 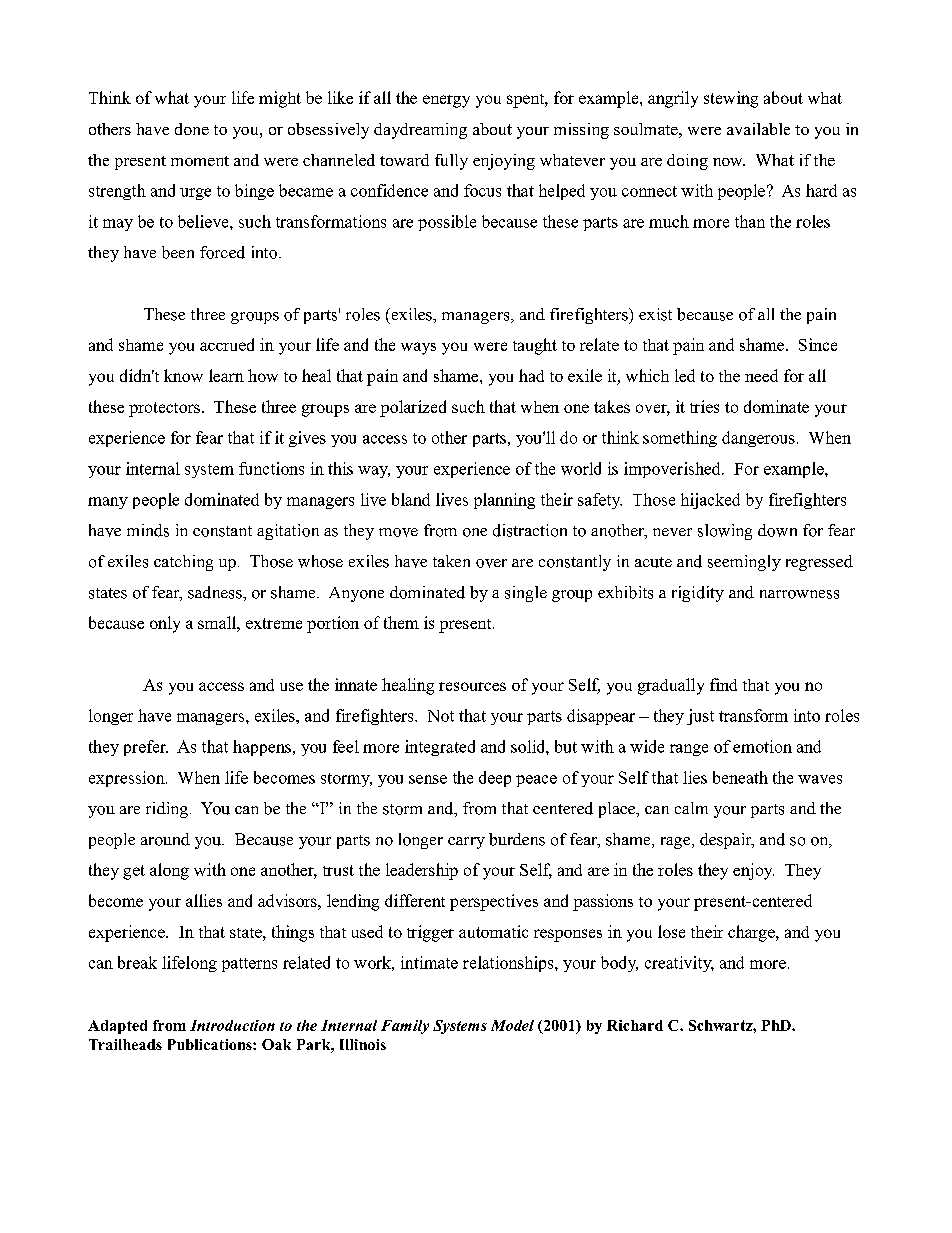 What do you see at coordinates (192, 129) in the page?
I see `done` at bounding box center [192, 129].
